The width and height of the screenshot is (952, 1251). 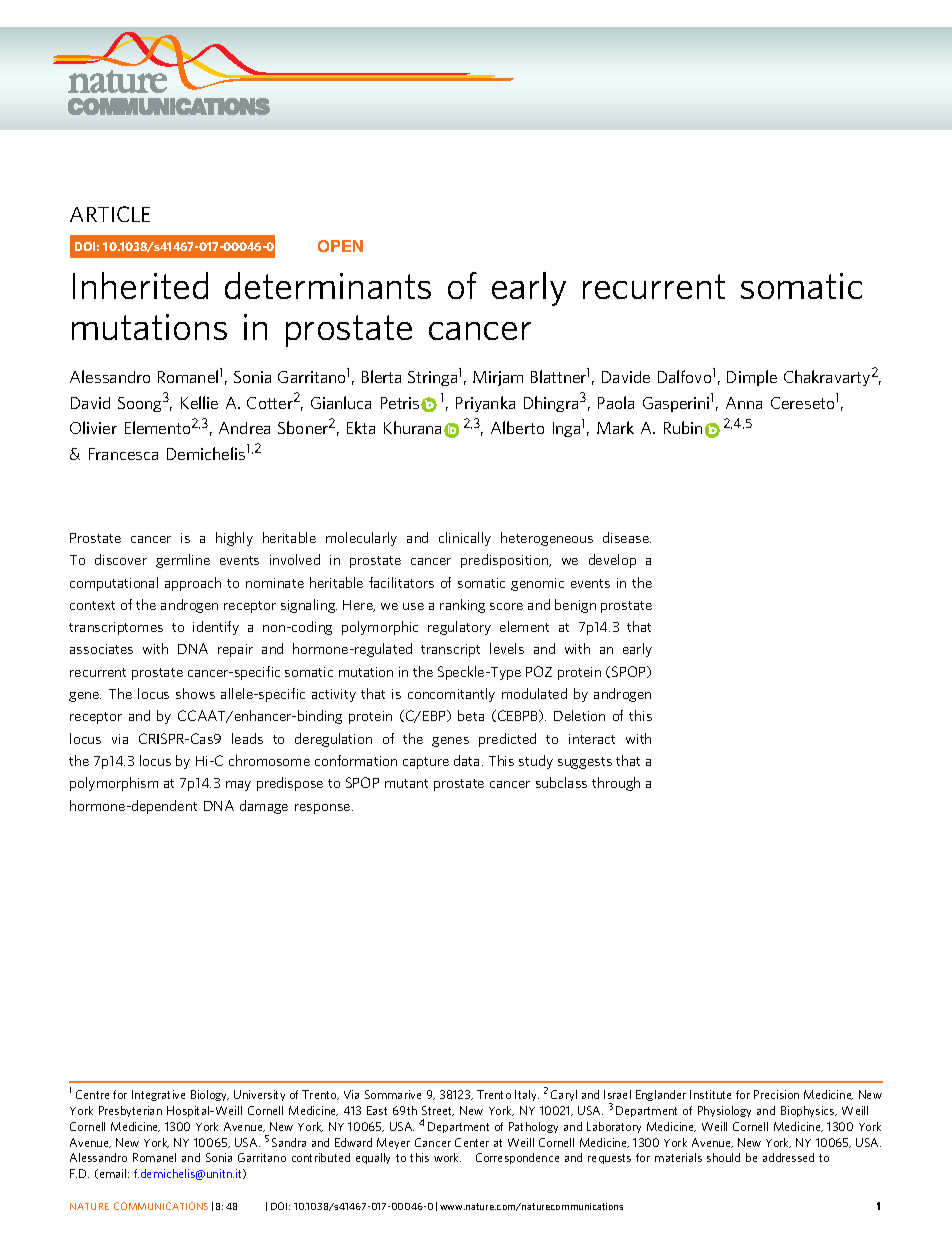 What do you see at coordinates (195, 693) in the screenshot?
I see `shows` at bounding box center [195, 693].
